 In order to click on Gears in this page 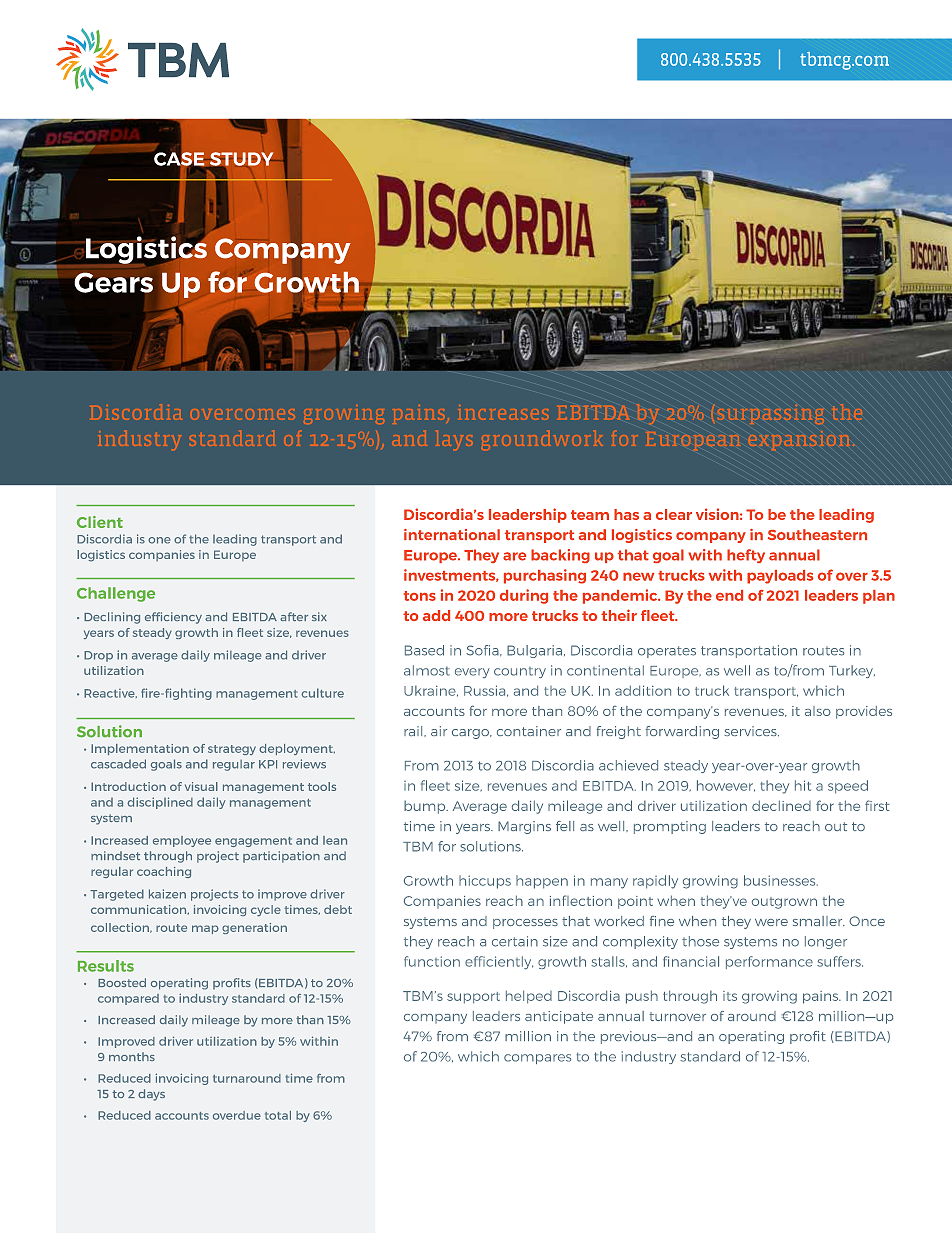, I will do `click(114, 282)`.
